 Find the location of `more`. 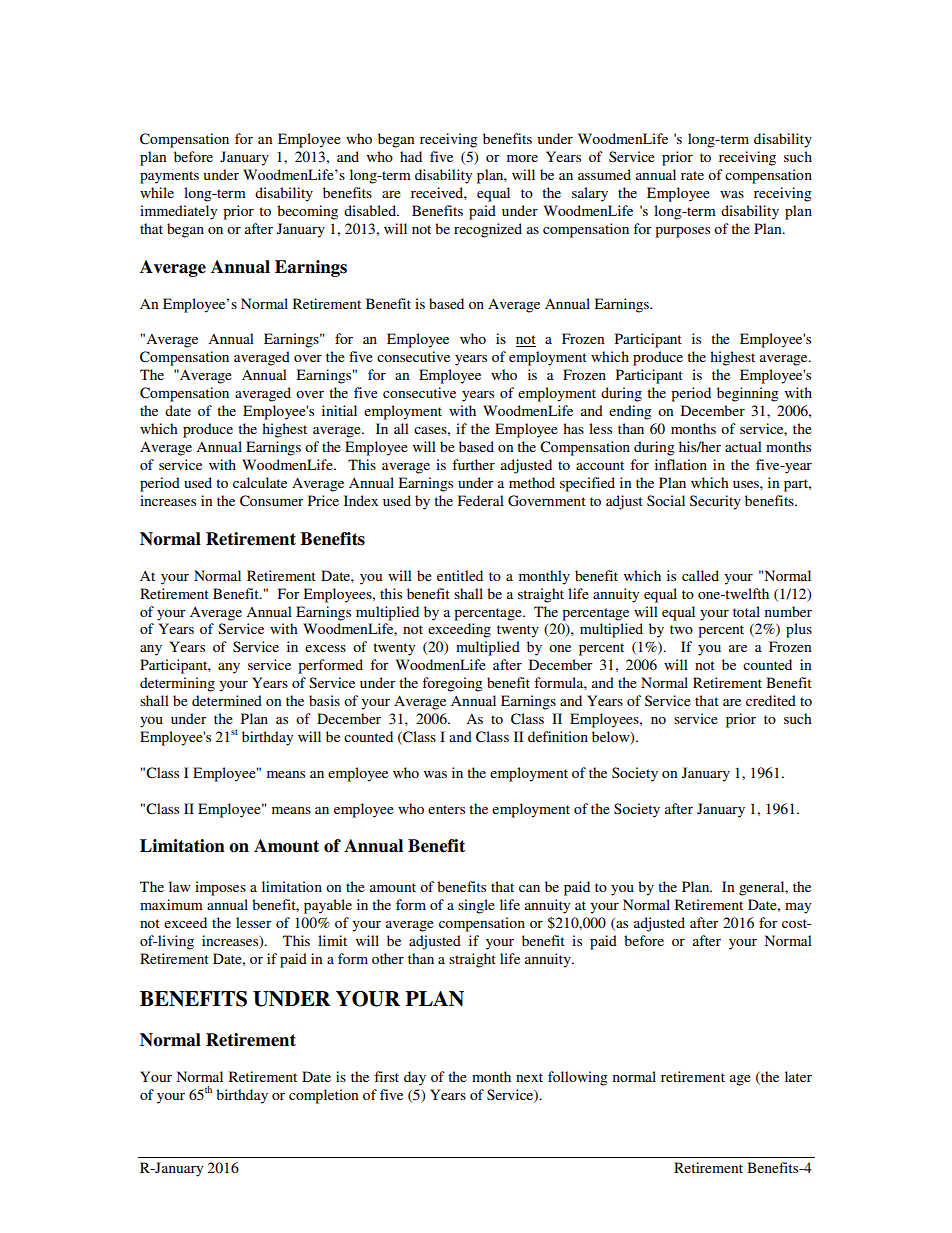

more is located at coordinates (522, 158).
